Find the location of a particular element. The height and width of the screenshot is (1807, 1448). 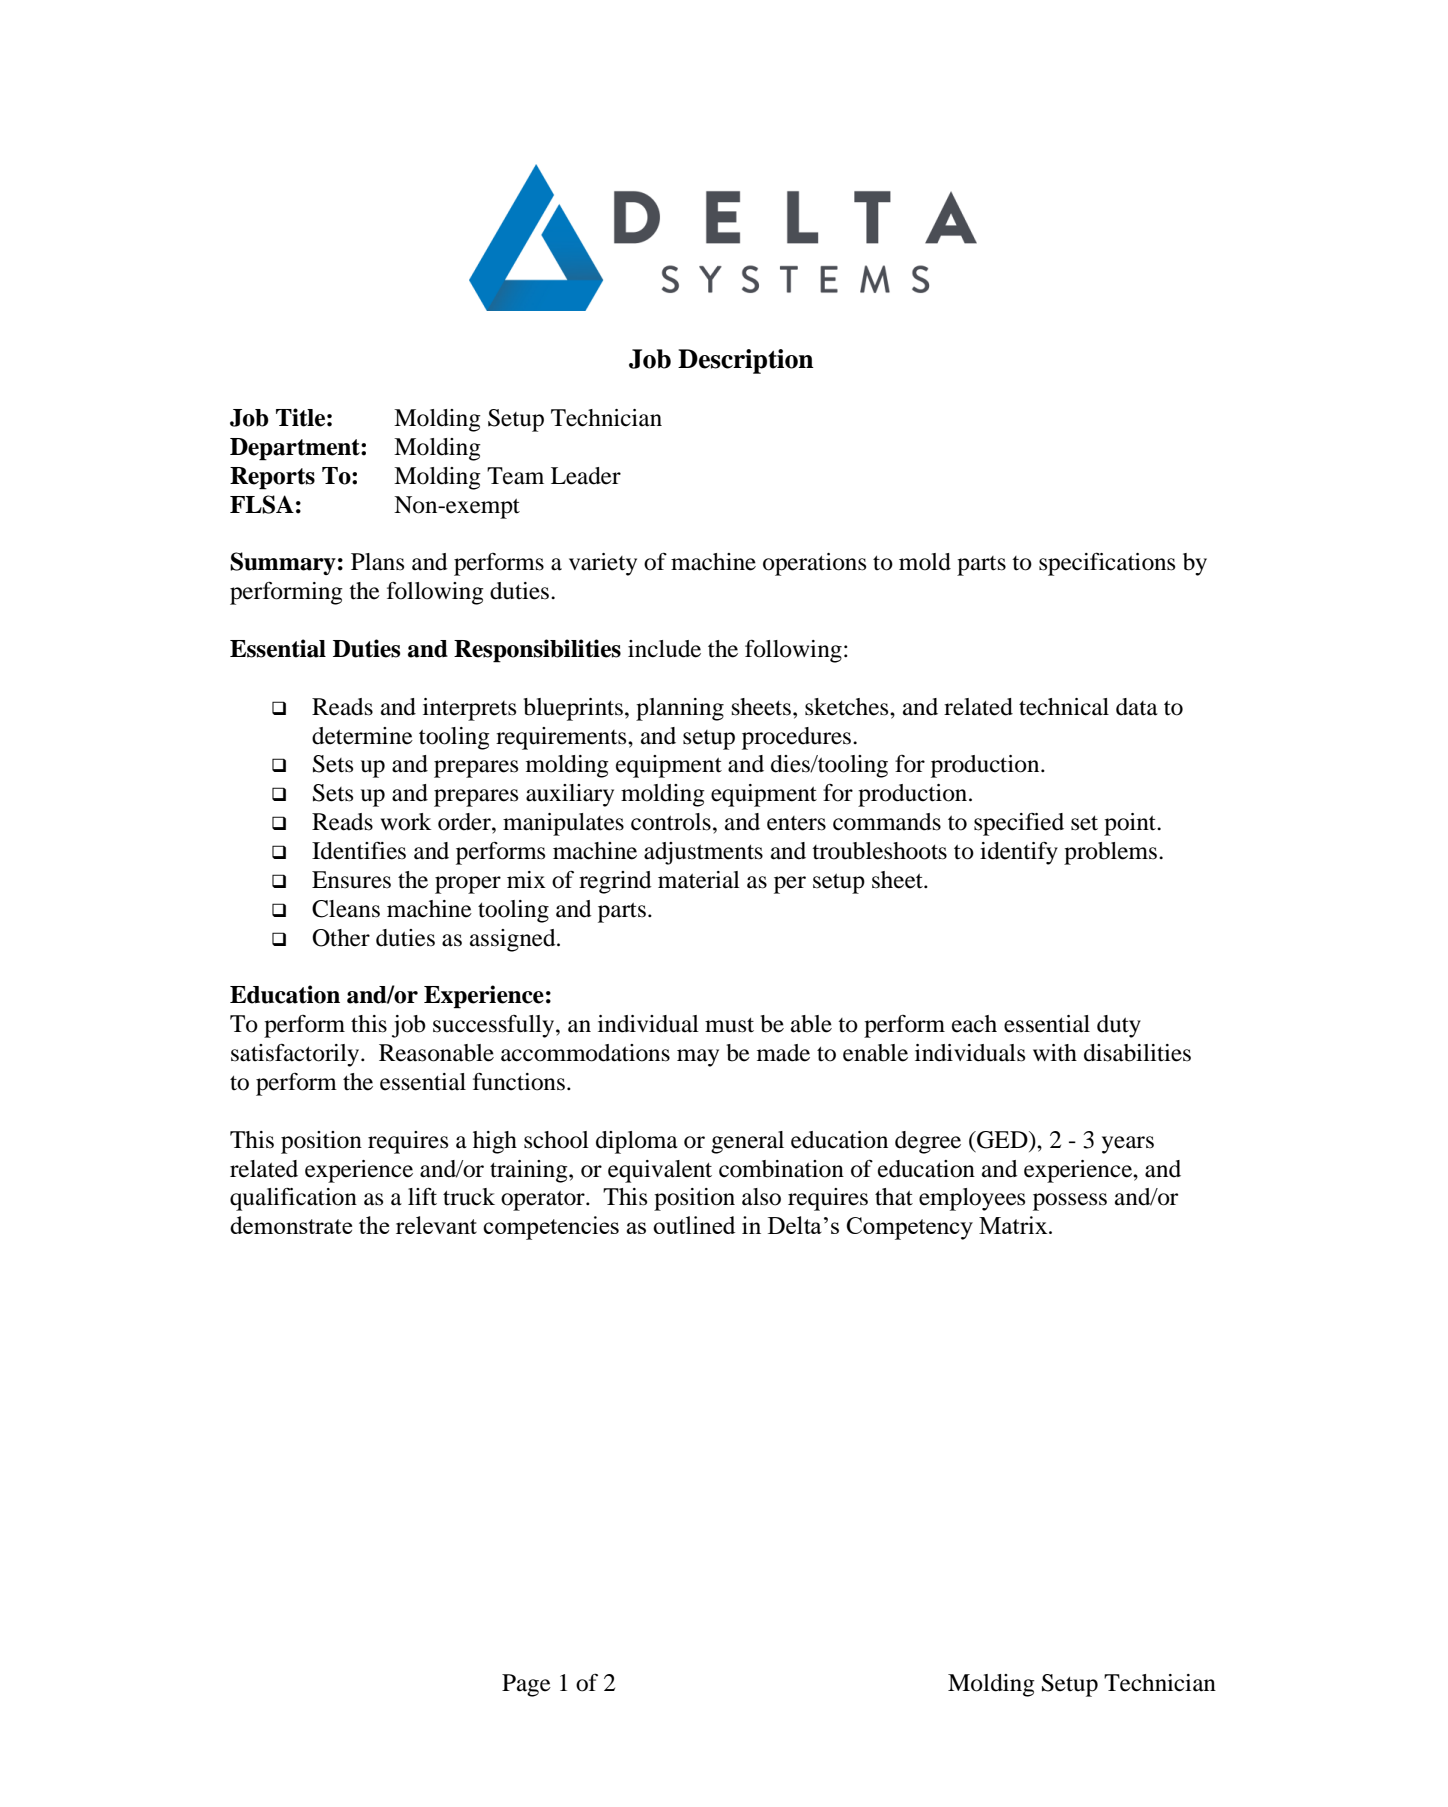

relevant is located at coordinates (436, 1225).
